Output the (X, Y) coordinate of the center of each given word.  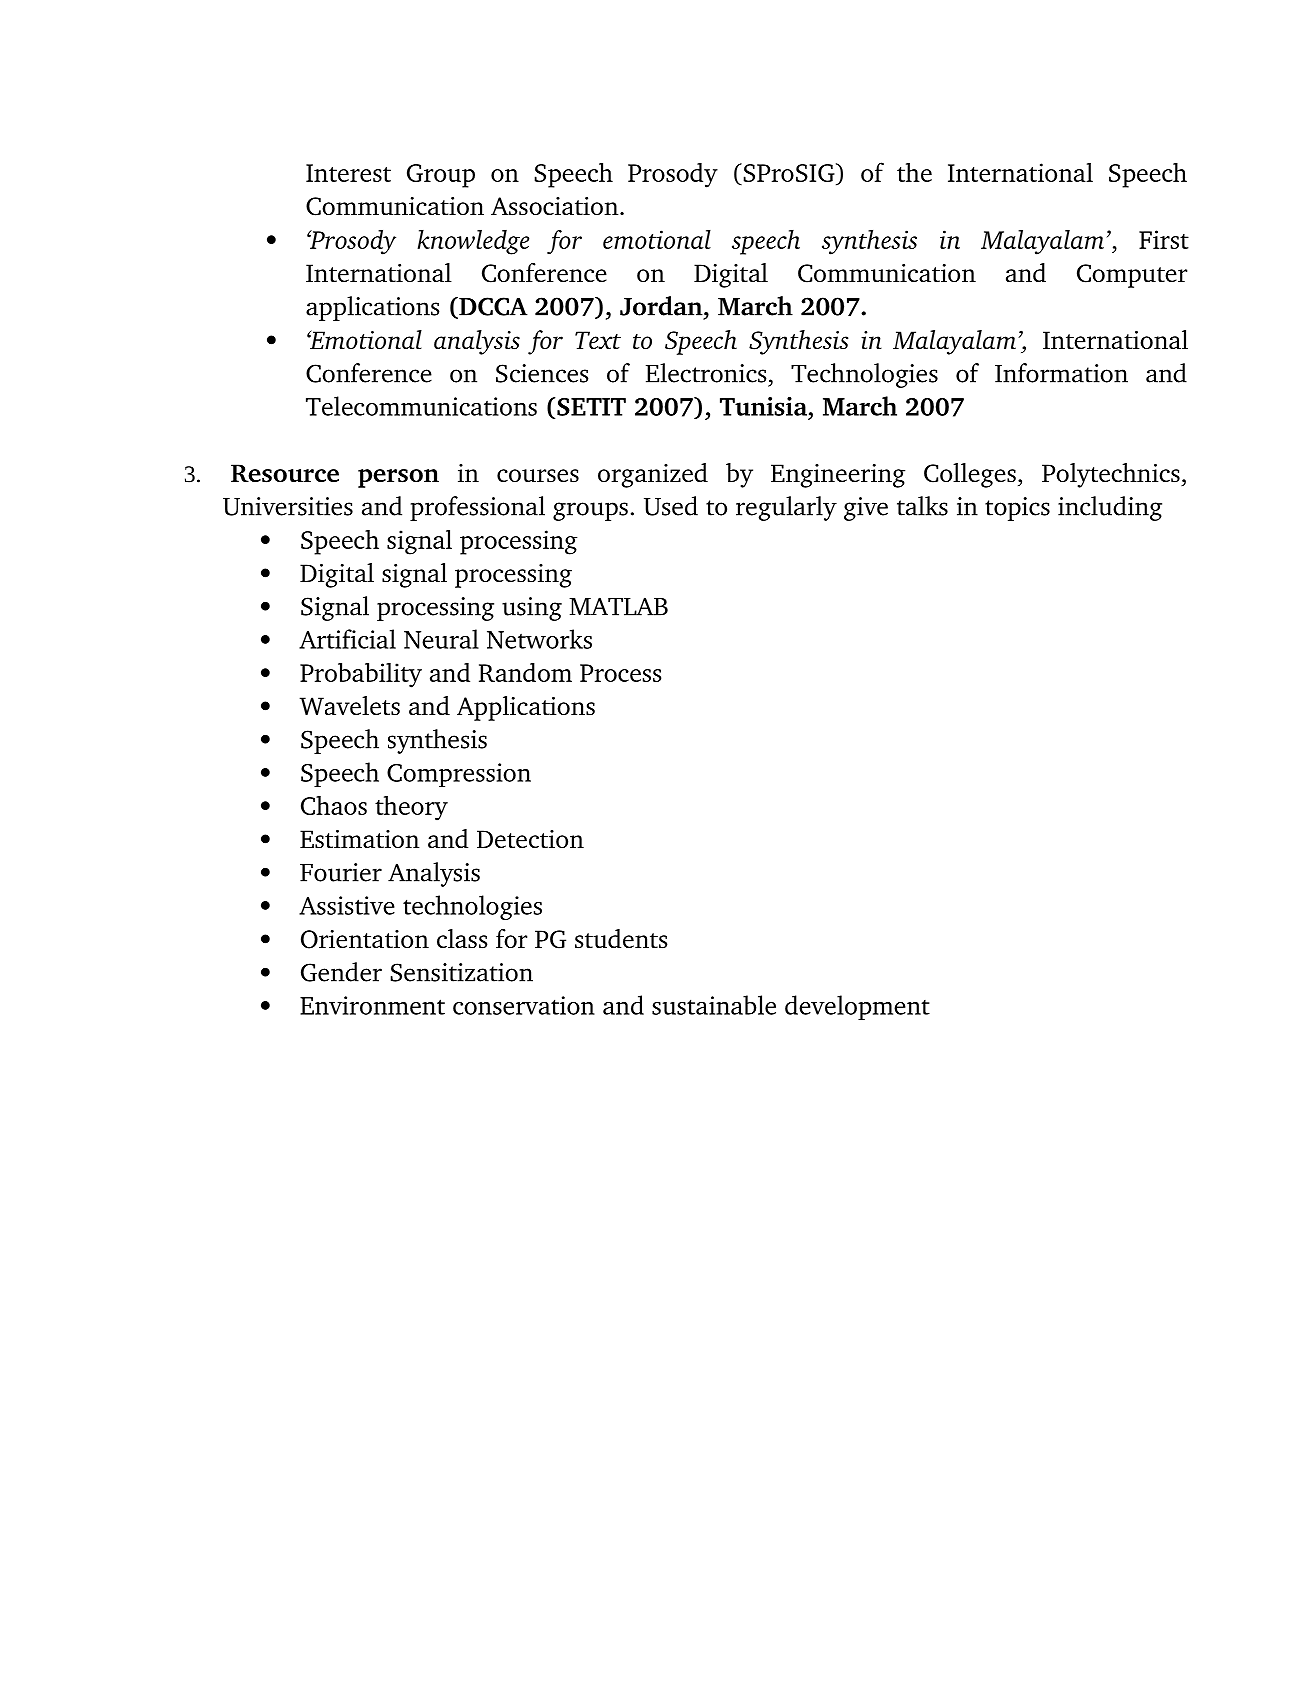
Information (1061, 373)
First (1164, 239)
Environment (372, 1005)
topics (1017, 509)
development (857, 1007)
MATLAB (618, 606)
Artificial (347, 639)
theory (411, 808)
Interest (348, 173)
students (621, 939)
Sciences (542, 373)
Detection (530, 839)
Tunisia (763, 406)
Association (556, 206)
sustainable (714, 1005)
